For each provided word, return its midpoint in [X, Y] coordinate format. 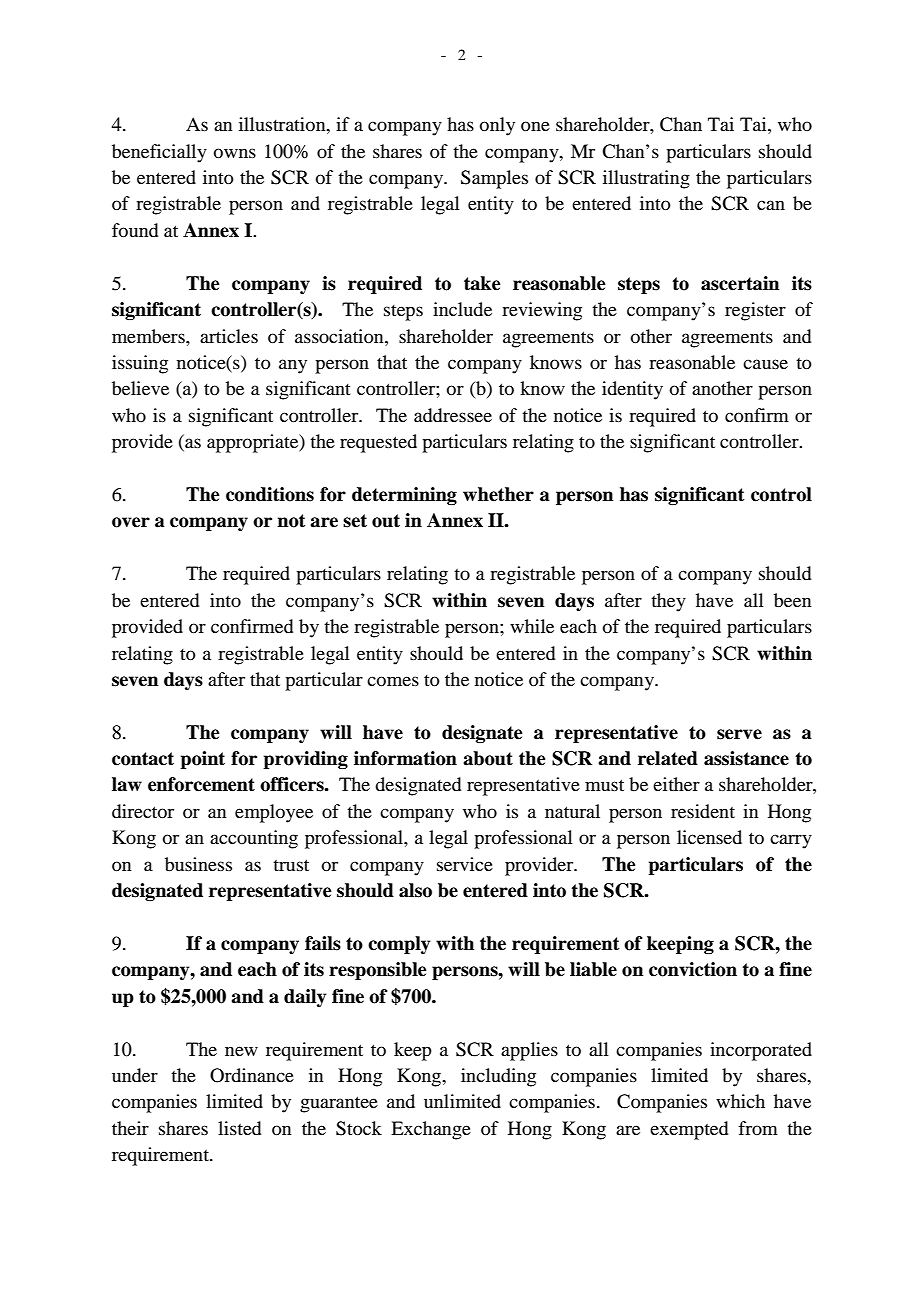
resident [703, 811]
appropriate [254, 443]
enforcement [201, 784]
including [498, 1077]
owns [235, 153]
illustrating [646, 179]
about [488, 758]
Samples [494, 179]
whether [498, 494]
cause [765, 364]
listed [239, 1128]
